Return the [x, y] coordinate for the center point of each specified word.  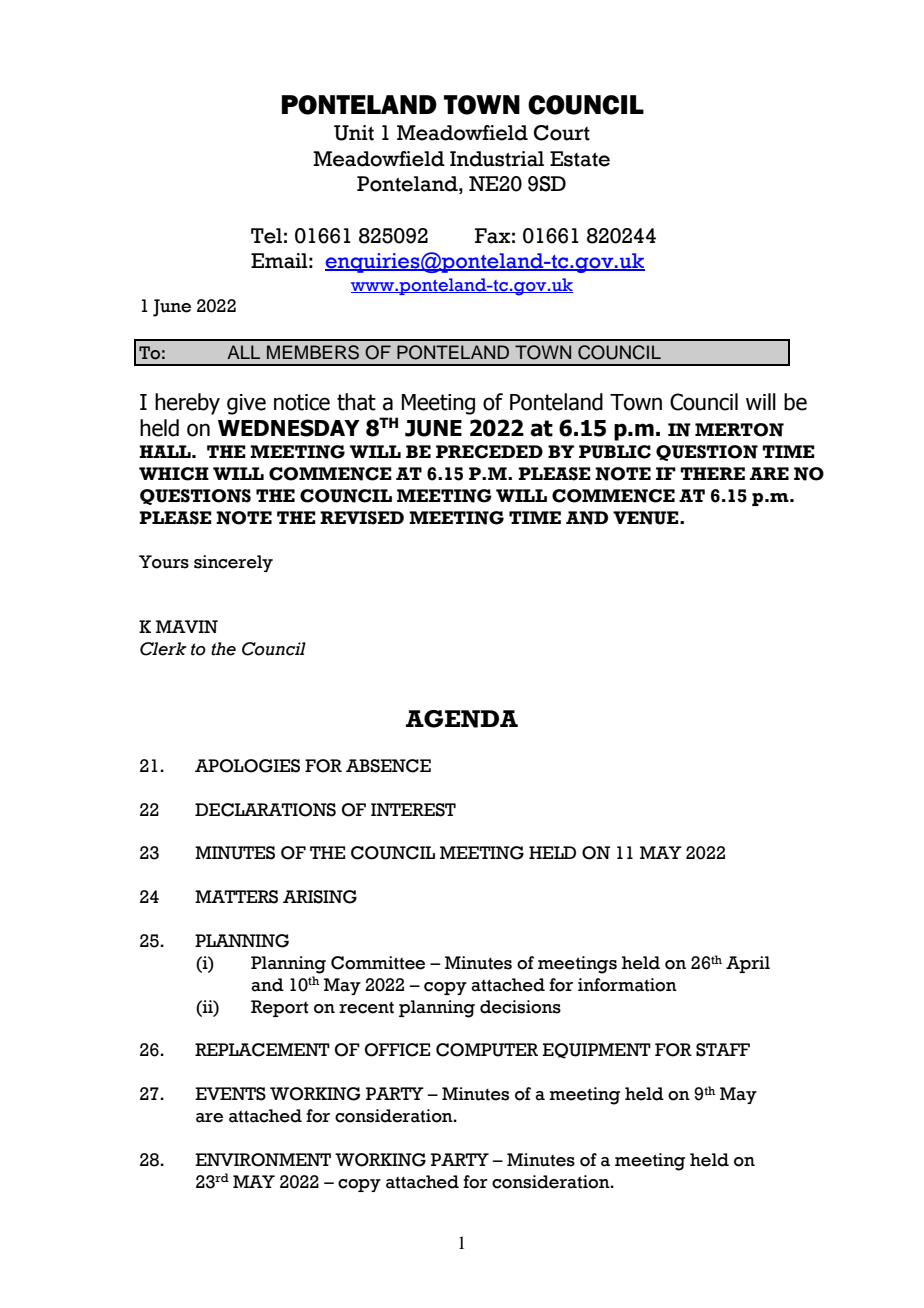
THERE [712, 473]
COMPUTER [487, 1050]
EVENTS [230, 1094]
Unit [354, 133]
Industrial [497, 159]
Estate [580, 159]
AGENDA [462, 719]
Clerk [163, 649]
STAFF [723, 1050]
